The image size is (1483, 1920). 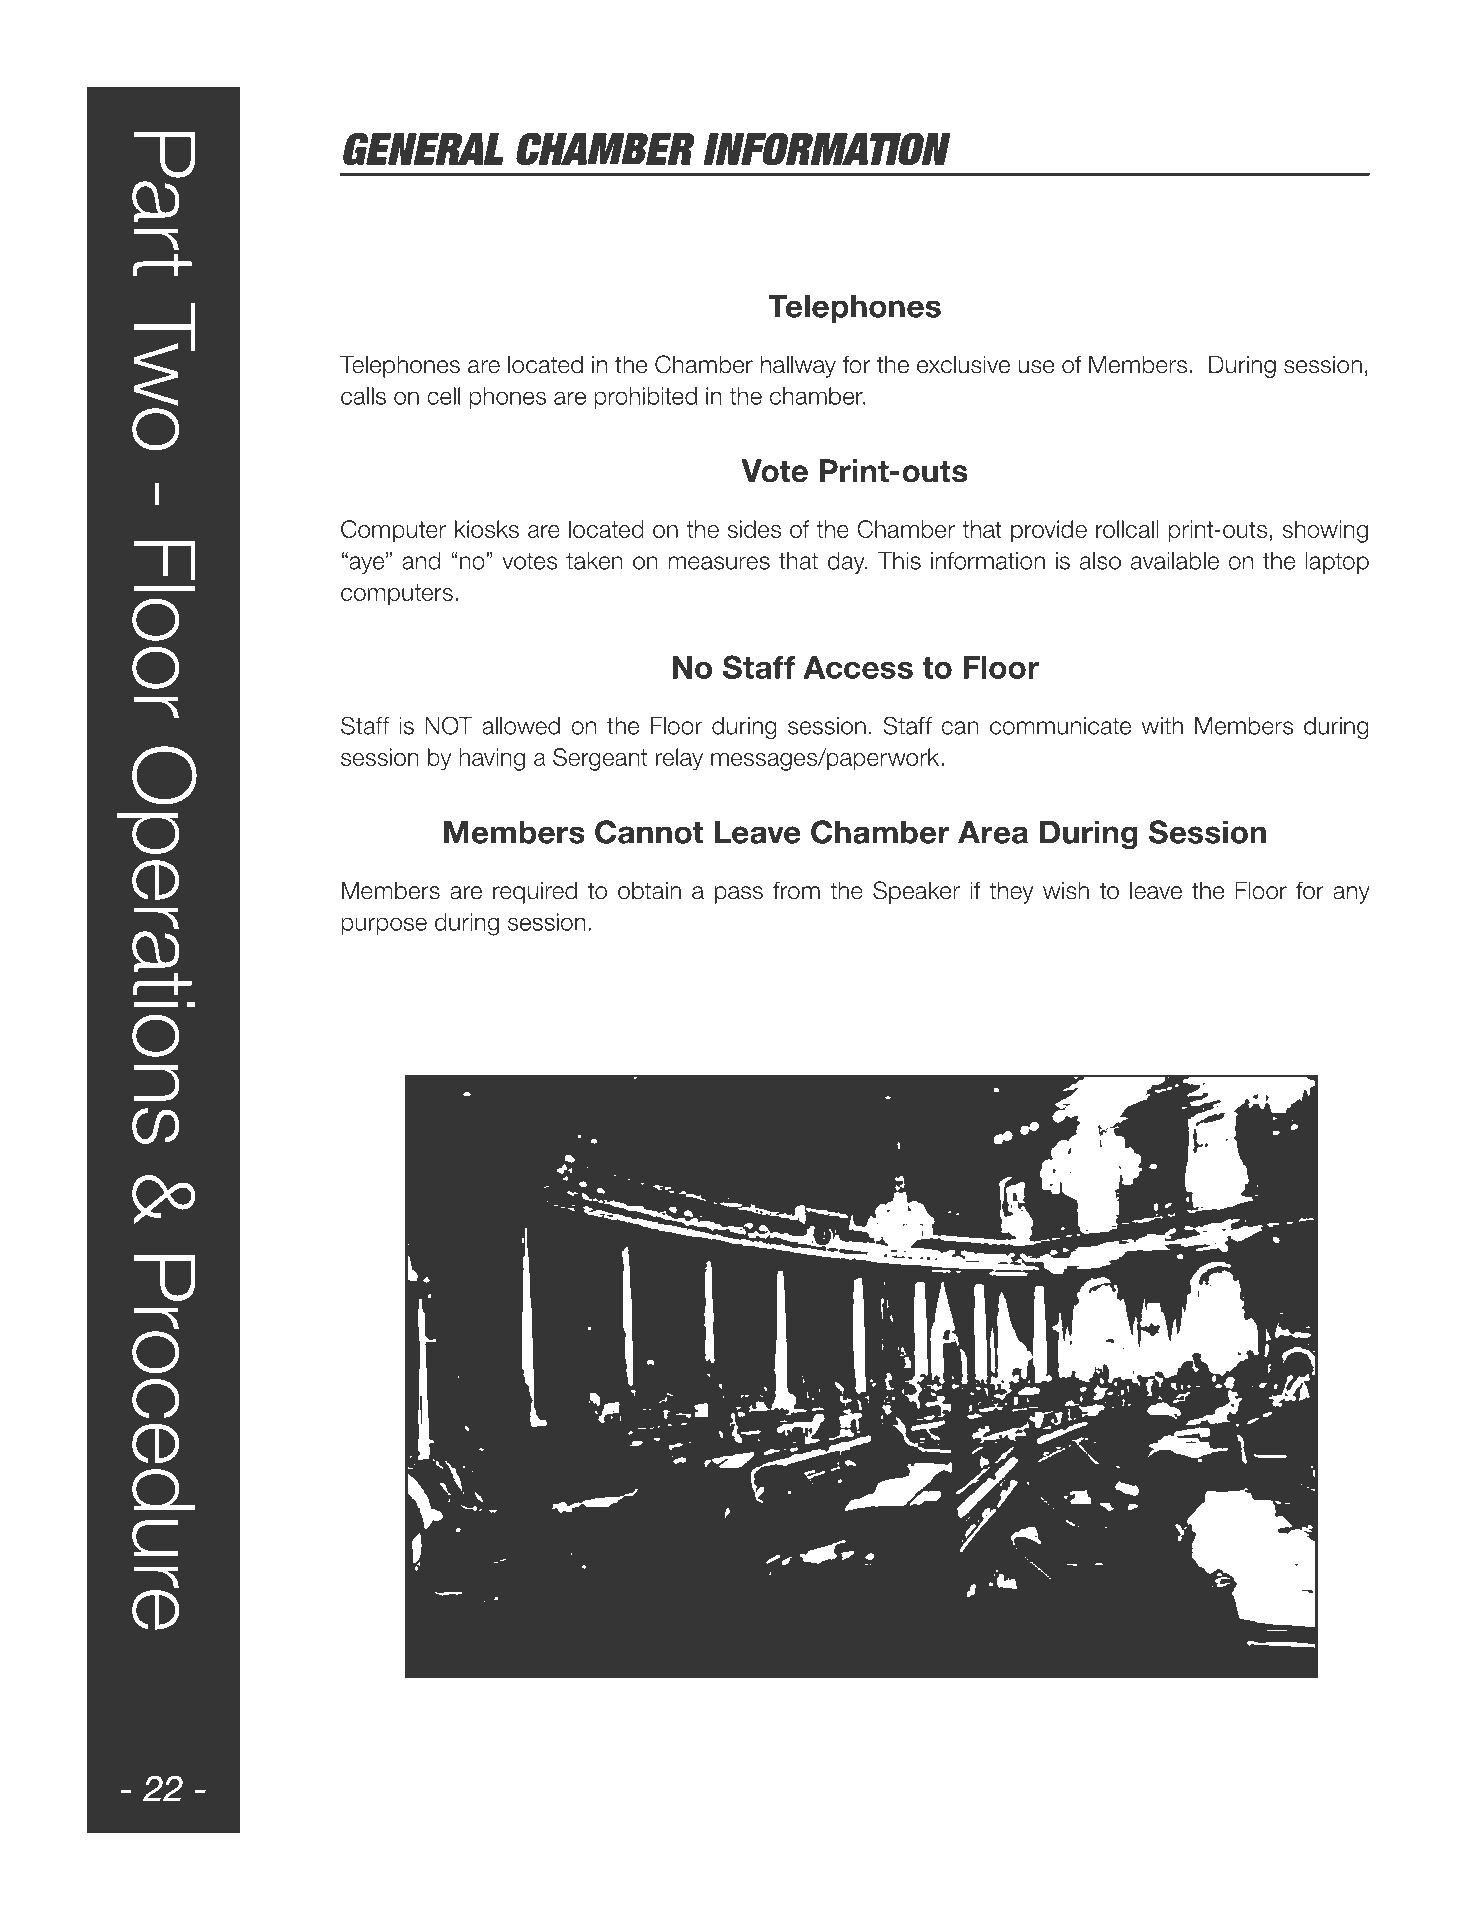 What do you see at coordinates (535, 892) in the page?
I see `required` at bounding box center [535, 892].
